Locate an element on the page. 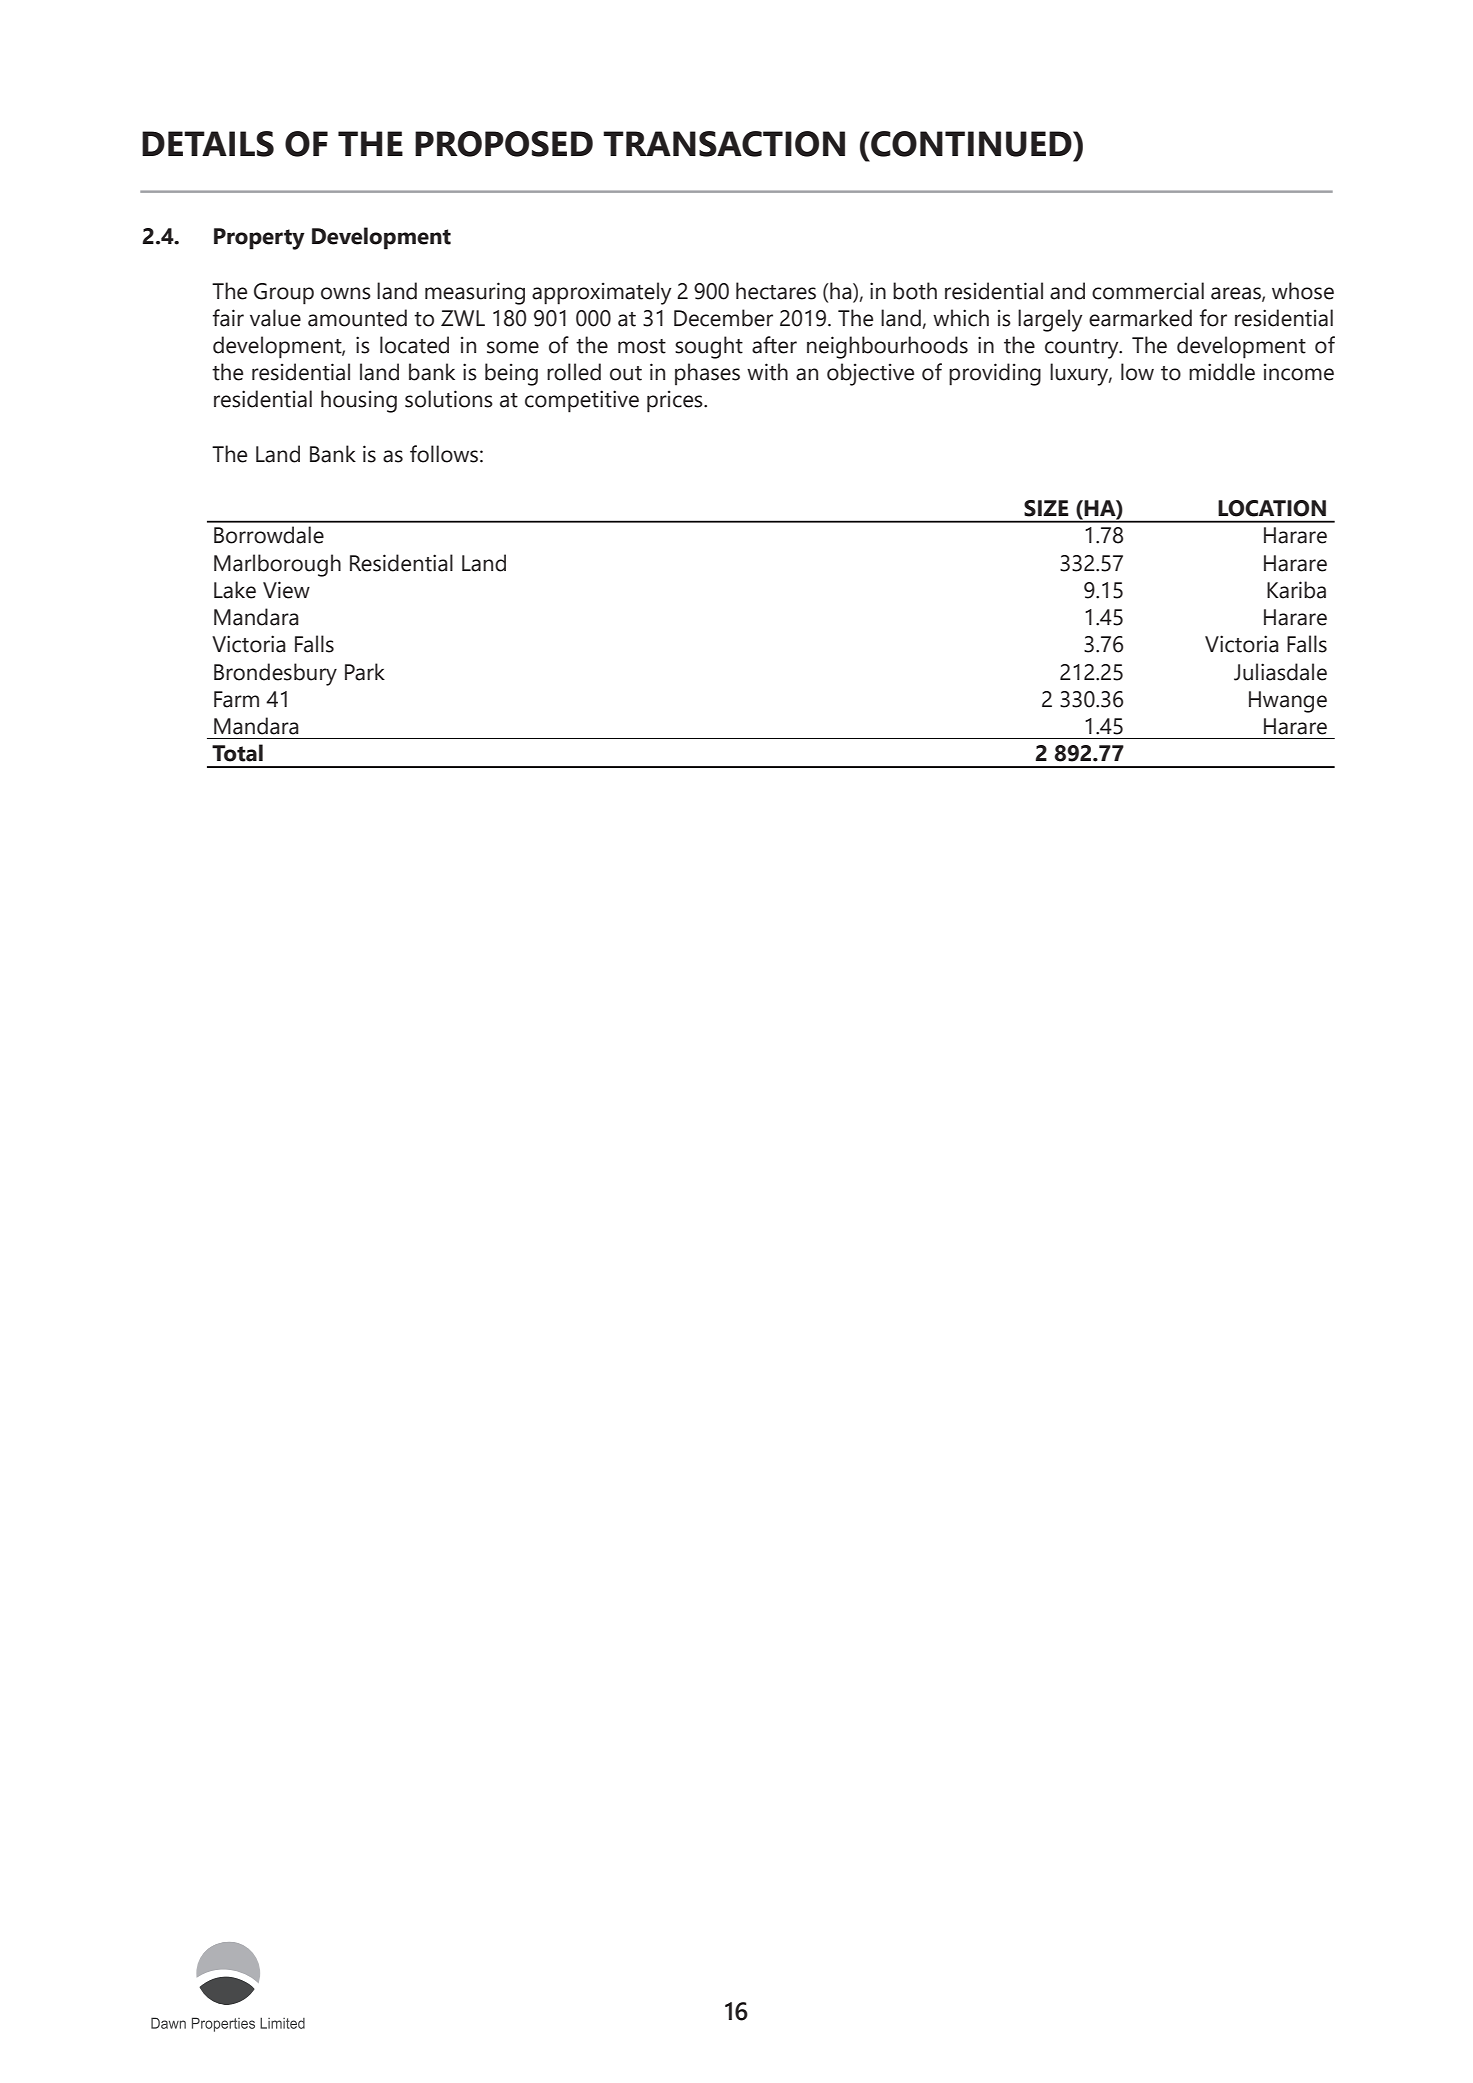  TRANSACTION is located at coordinates (724, 144).
